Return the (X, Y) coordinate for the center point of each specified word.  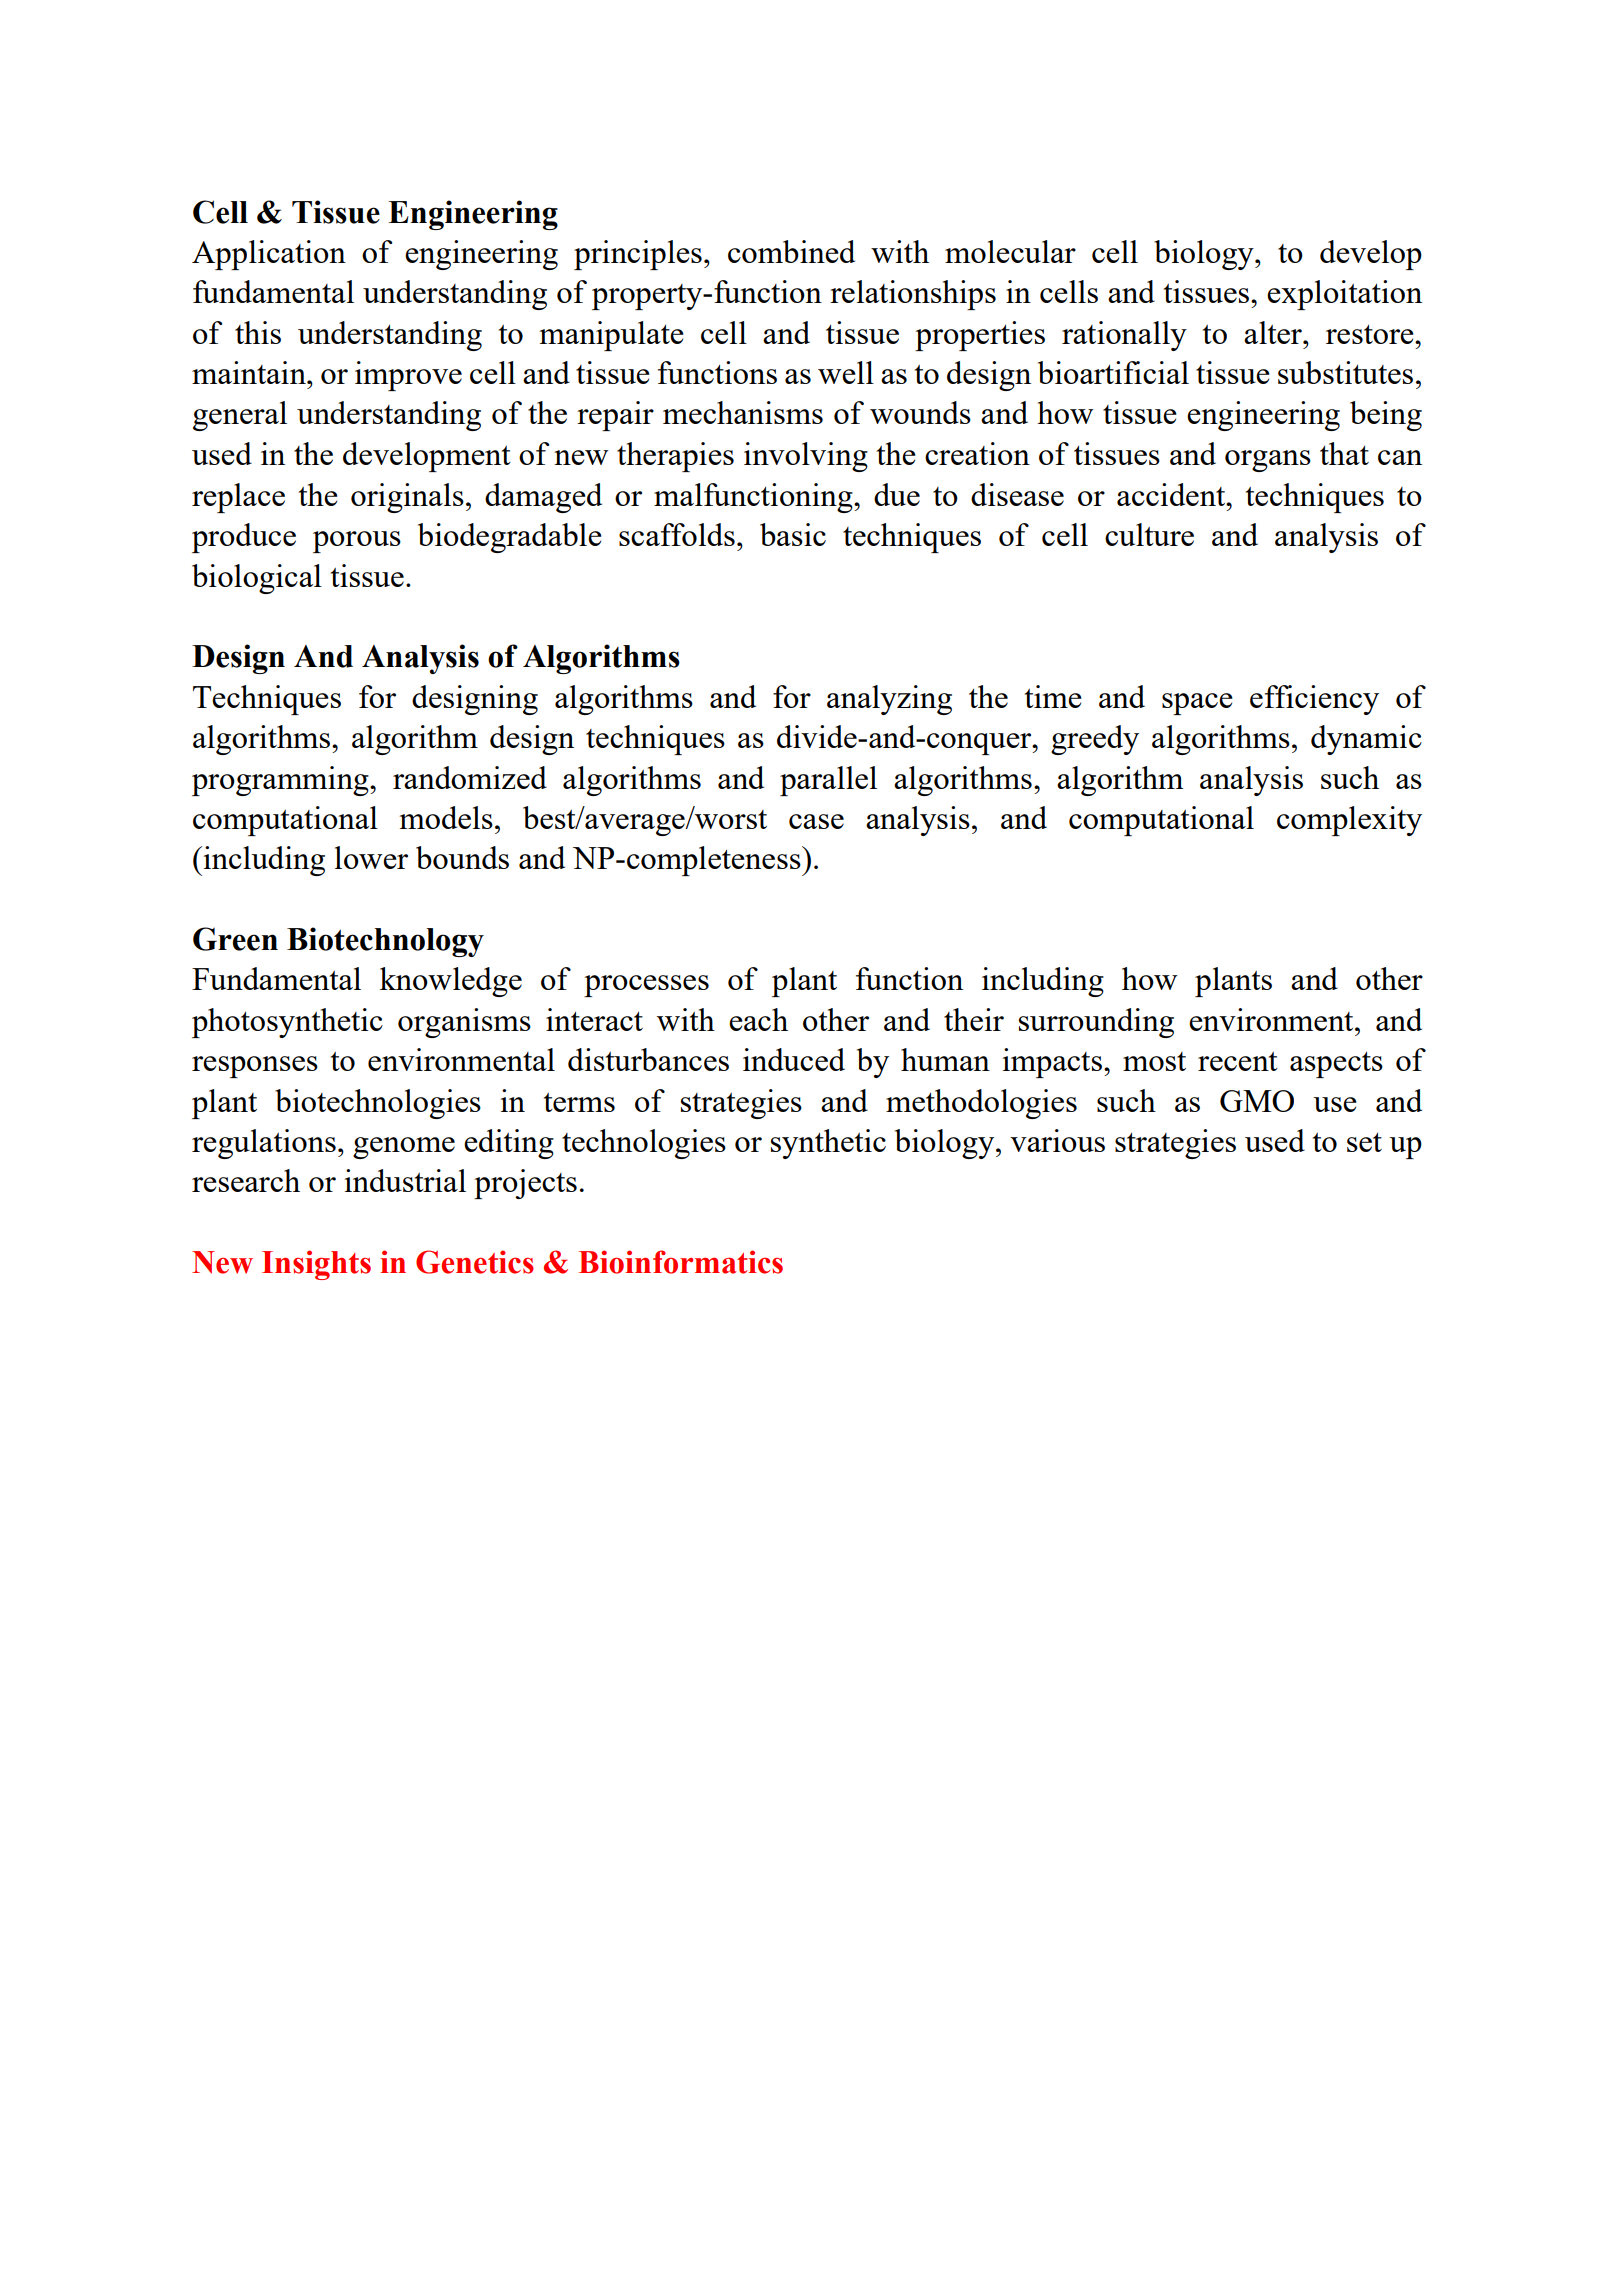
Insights (316, 1265)
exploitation (1344, 295)
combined (791, 251)
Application (269, 255)
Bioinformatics (681, 1262)
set (1364, 1142)
